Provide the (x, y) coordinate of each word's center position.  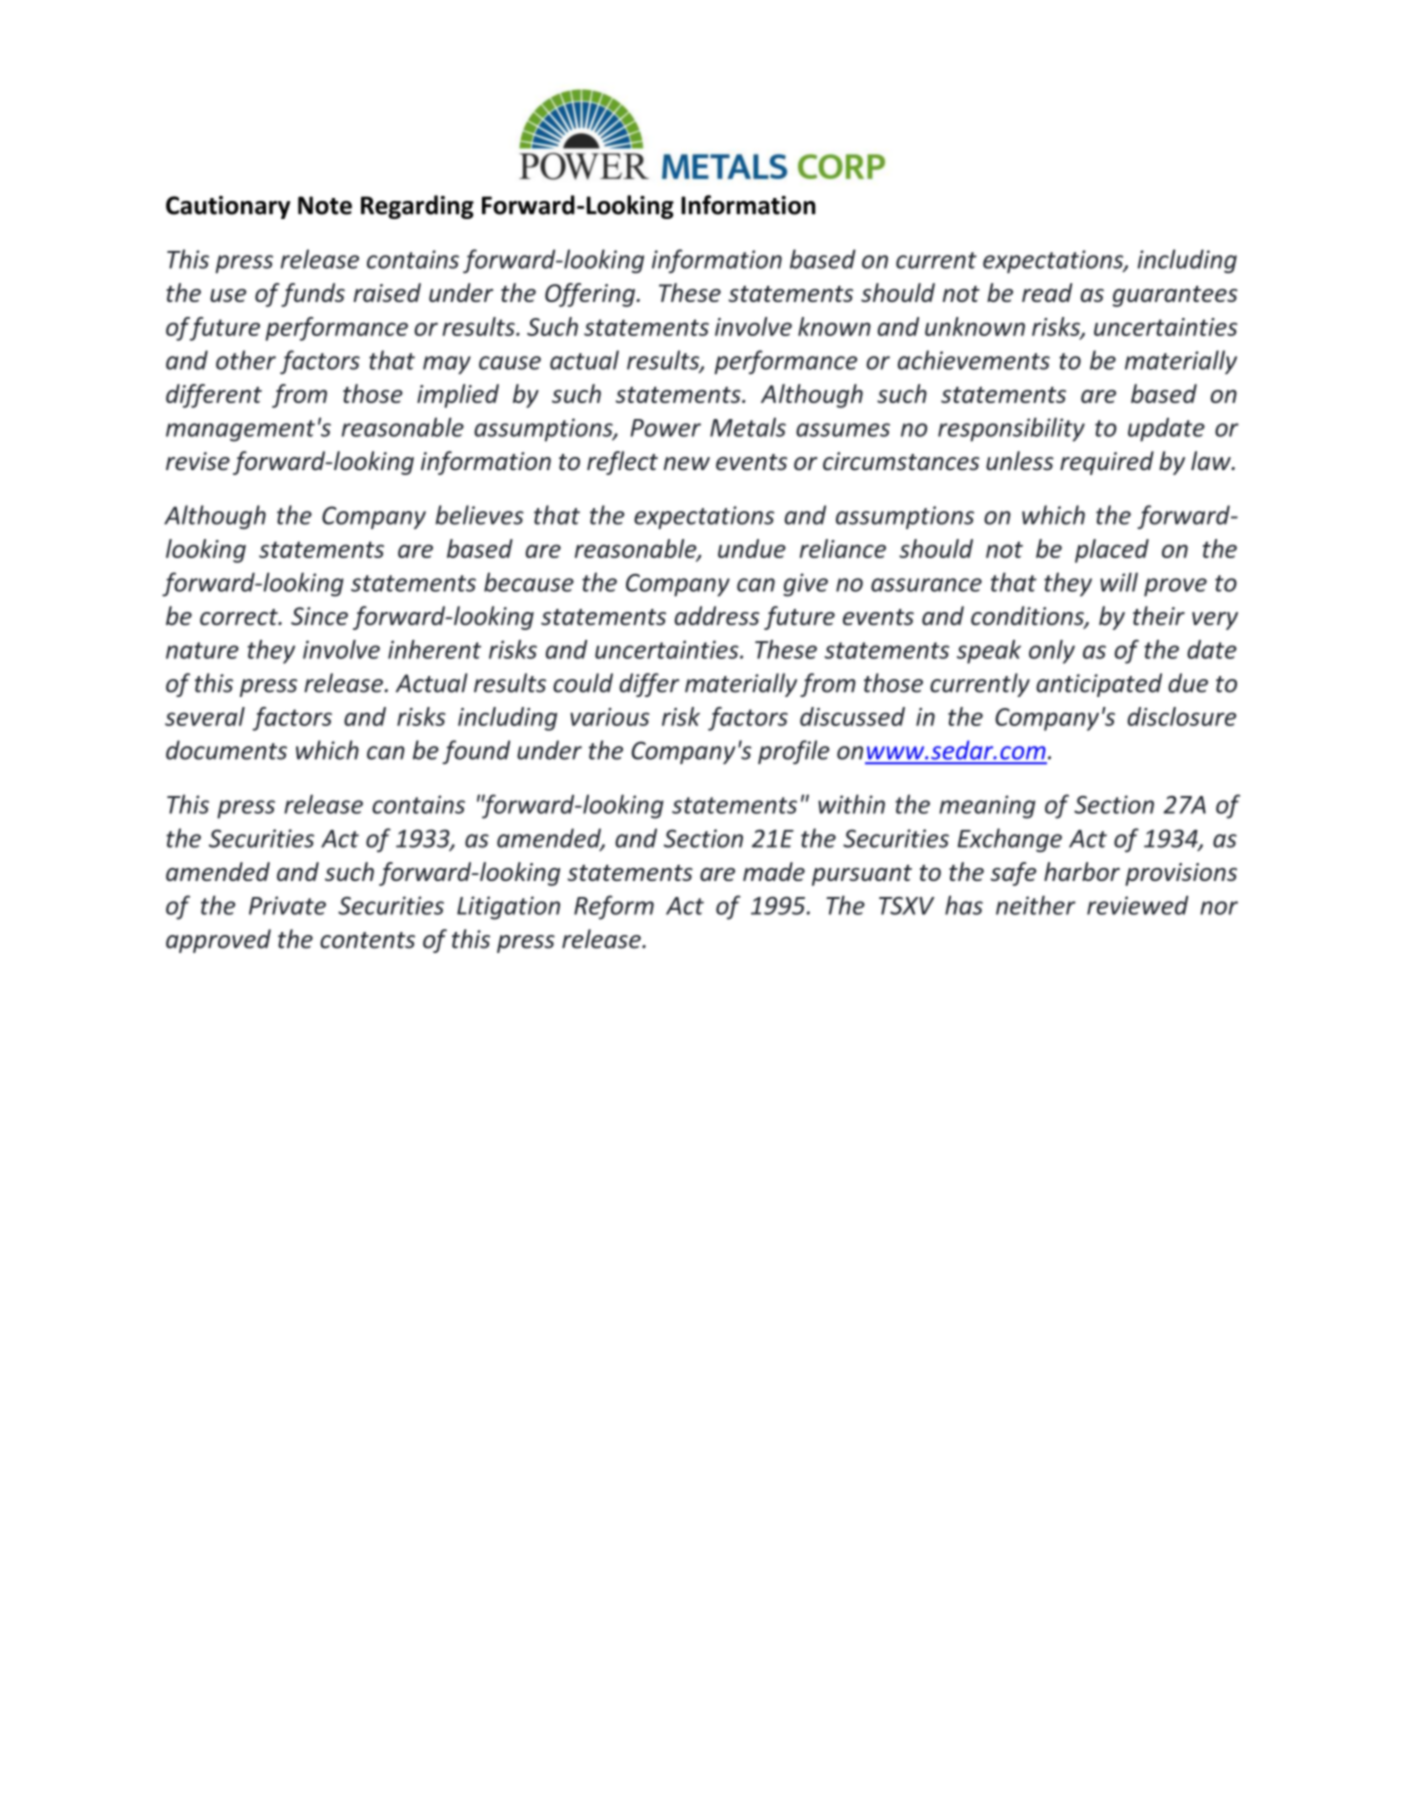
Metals (748, 427)
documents (226, 750)
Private (287, 905)
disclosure (1181, 716)
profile (794, 752)
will (1119, 582)
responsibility (1011, 429)
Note (325, 205)
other (246, 360)
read (1047, 292)
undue (752, 548)
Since (319, 616)
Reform (614, 907)
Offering (591, 295)
